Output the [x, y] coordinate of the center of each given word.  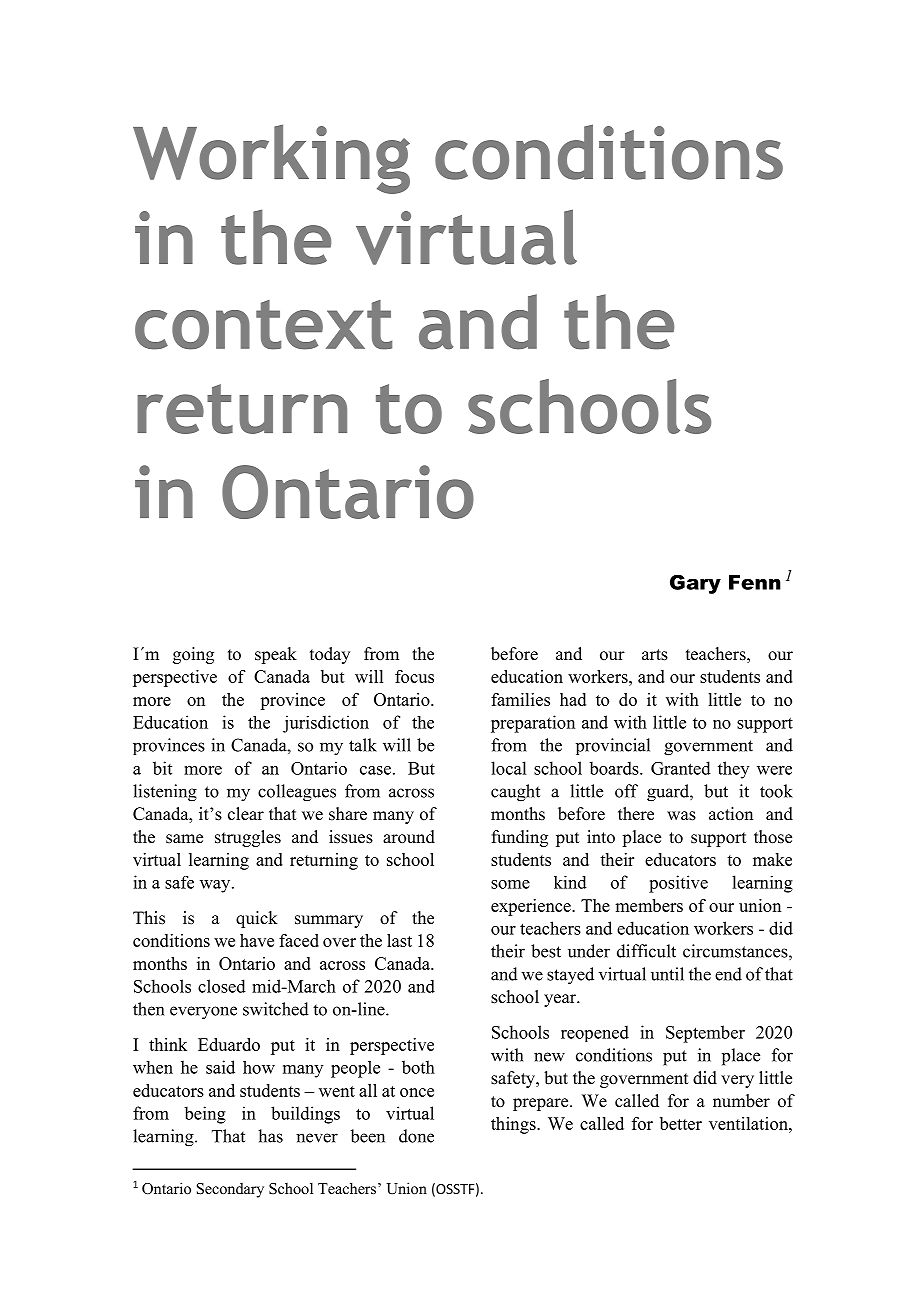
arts [655, 655]
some [510, 884]
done [416, 1136]
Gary [695, 584]
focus [414, 676]
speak [276, 655]
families [520, 699]
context [263, 325]
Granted [681, 768]
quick [257, 919]
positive [678, 884]
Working [271, 159]
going [193, 655]
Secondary [230, 1190]
